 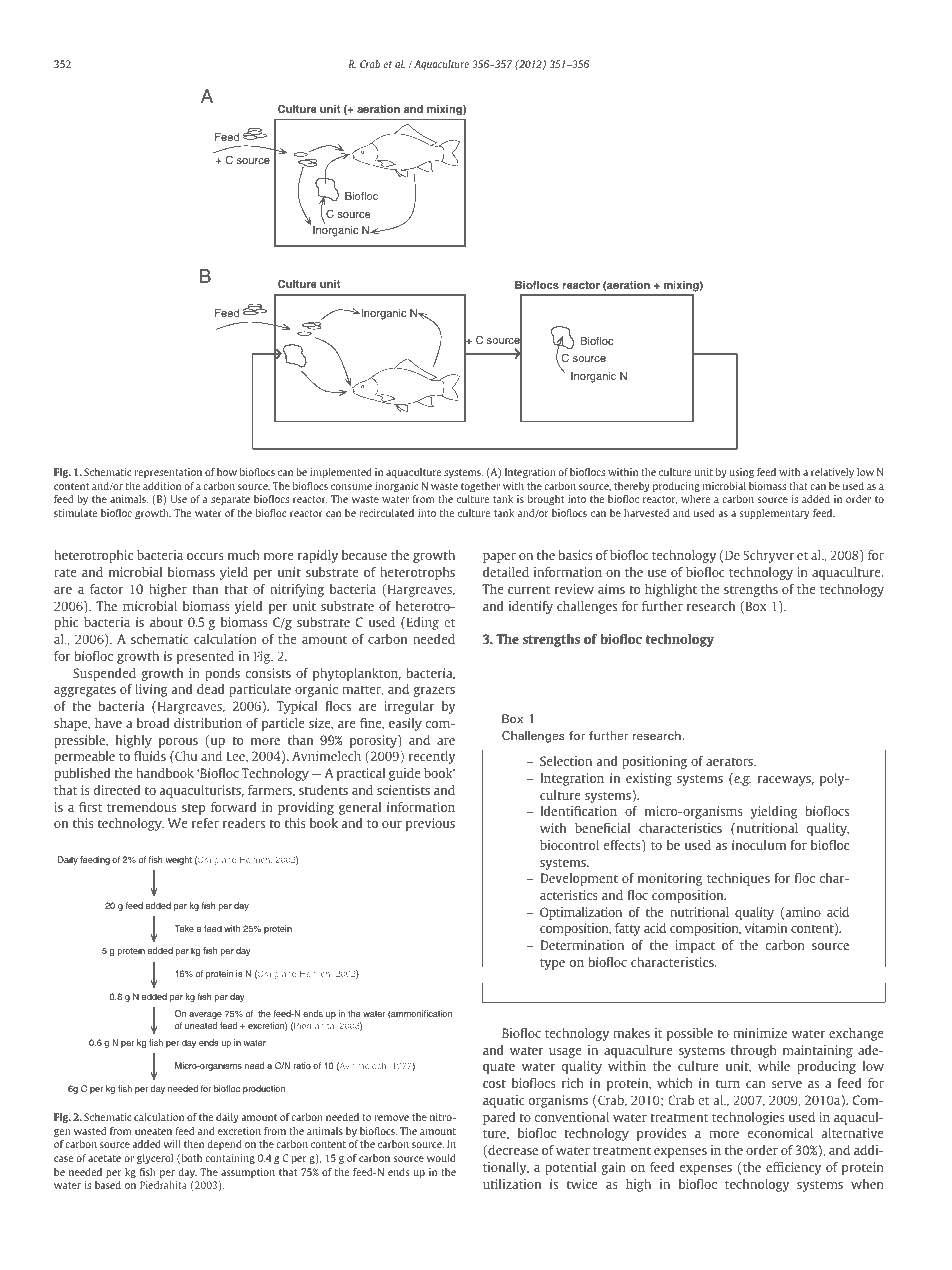 I want to click on grazers, so click(x=434, y=692).
